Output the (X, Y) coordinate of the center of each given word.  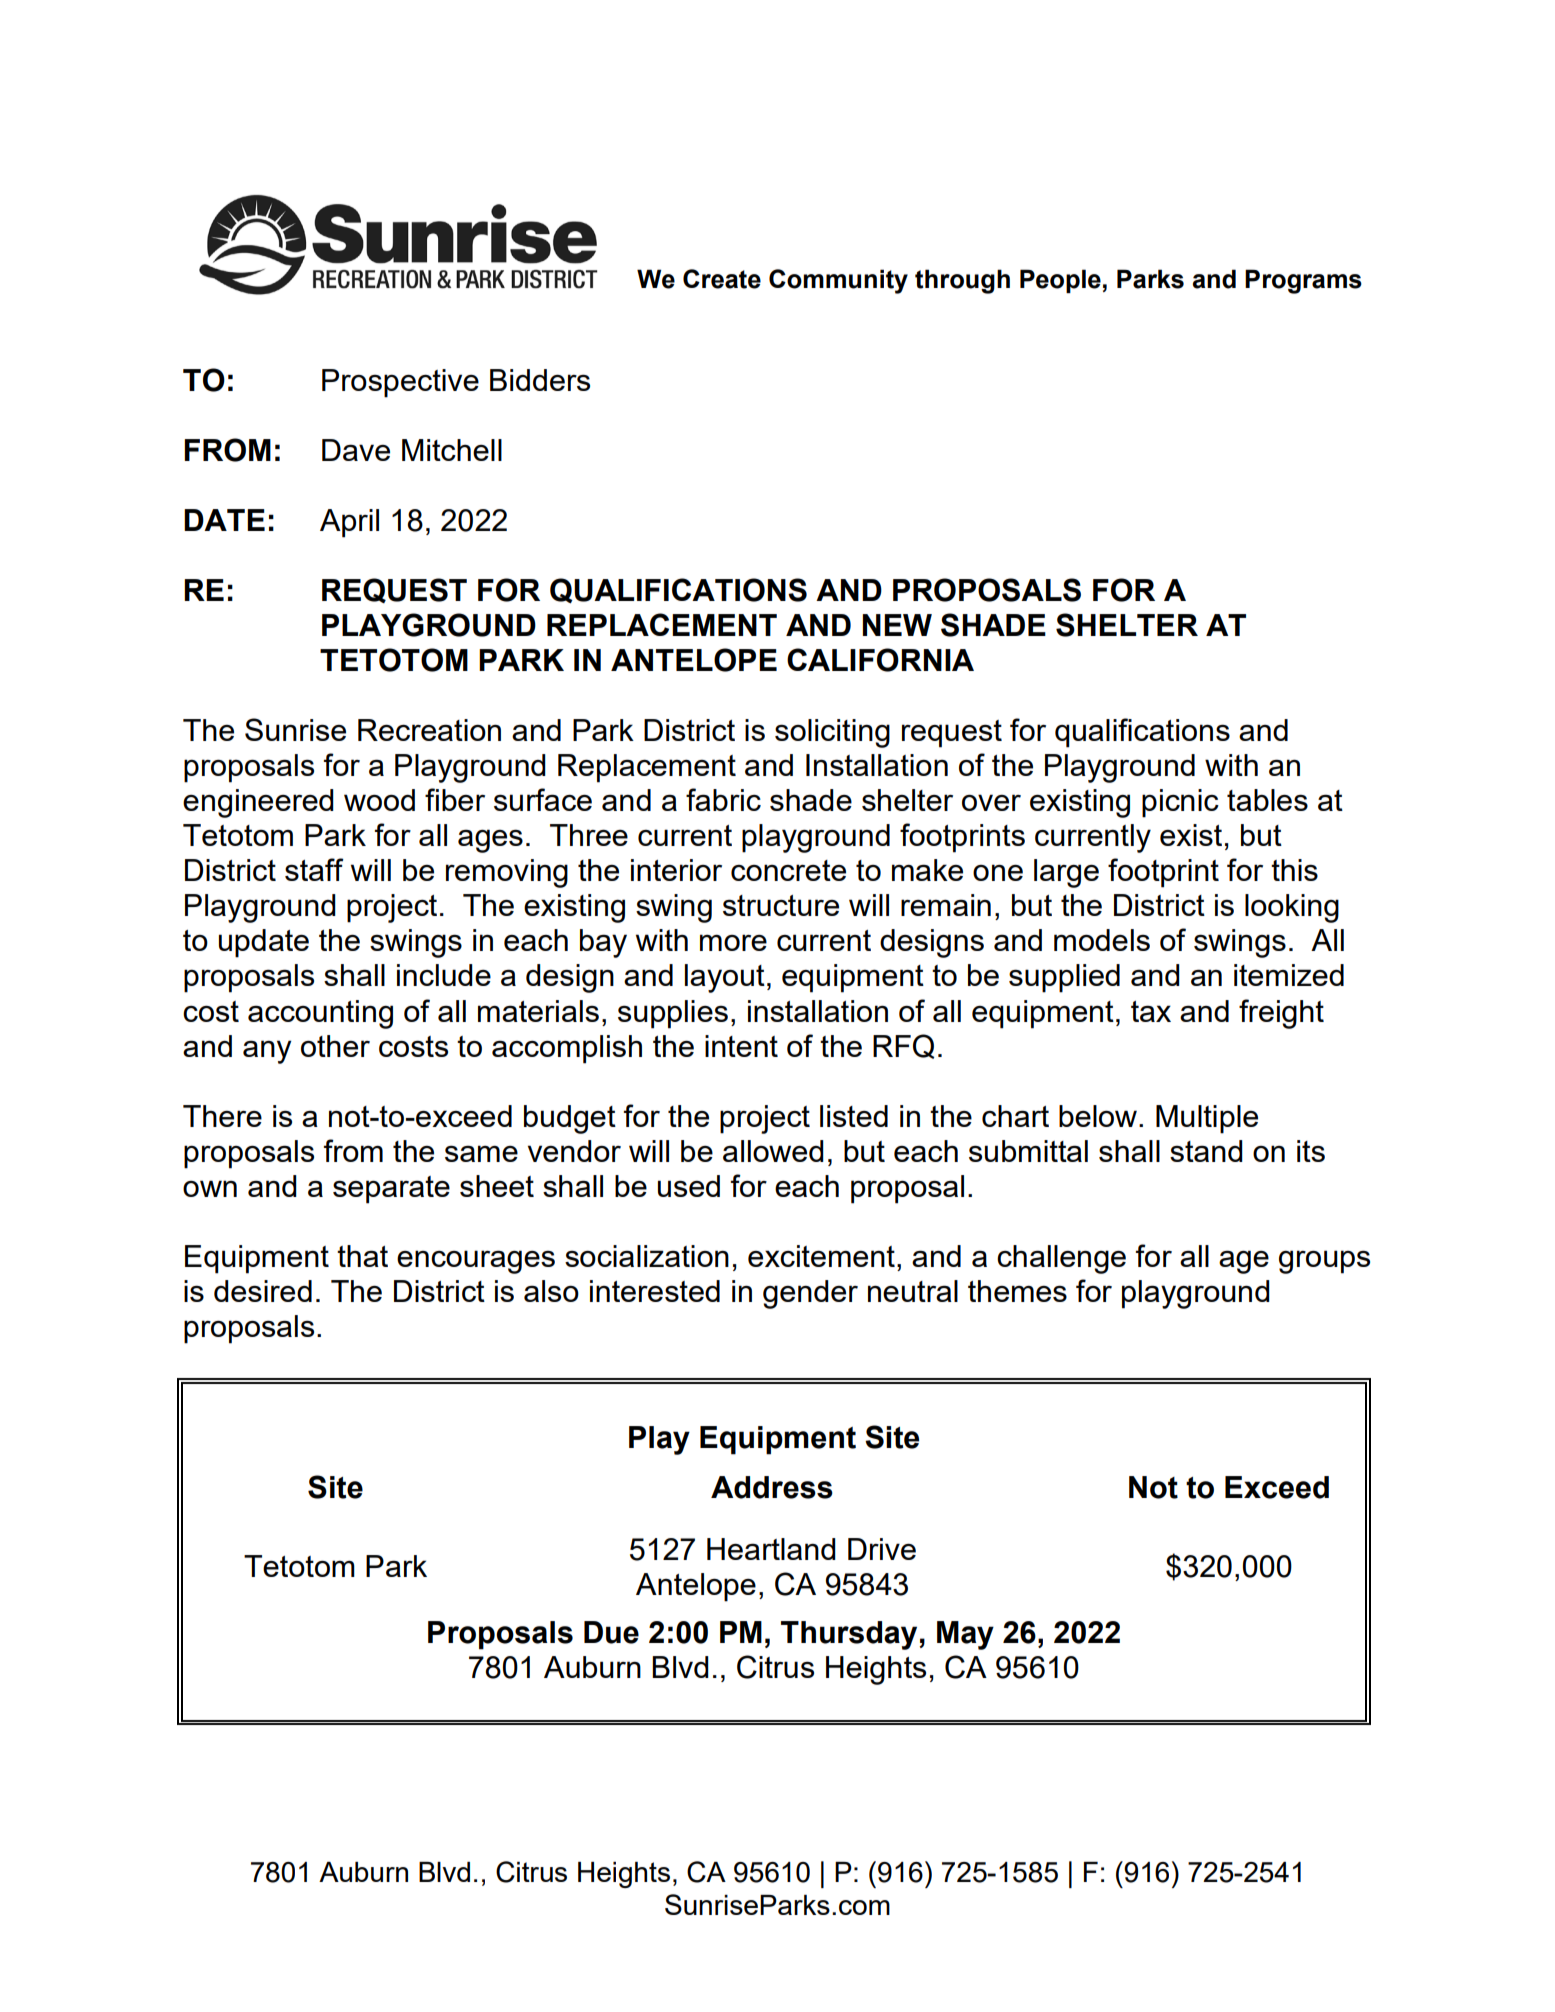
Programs (1303, 281)
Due (611, 1632)
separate (391, 1190)
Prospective (400, 383)
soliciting (832, 733)
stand (1206, 1151)
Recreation (429, 730)
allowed (773, 1151)
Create (722, 279)
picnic (1180, 803)
